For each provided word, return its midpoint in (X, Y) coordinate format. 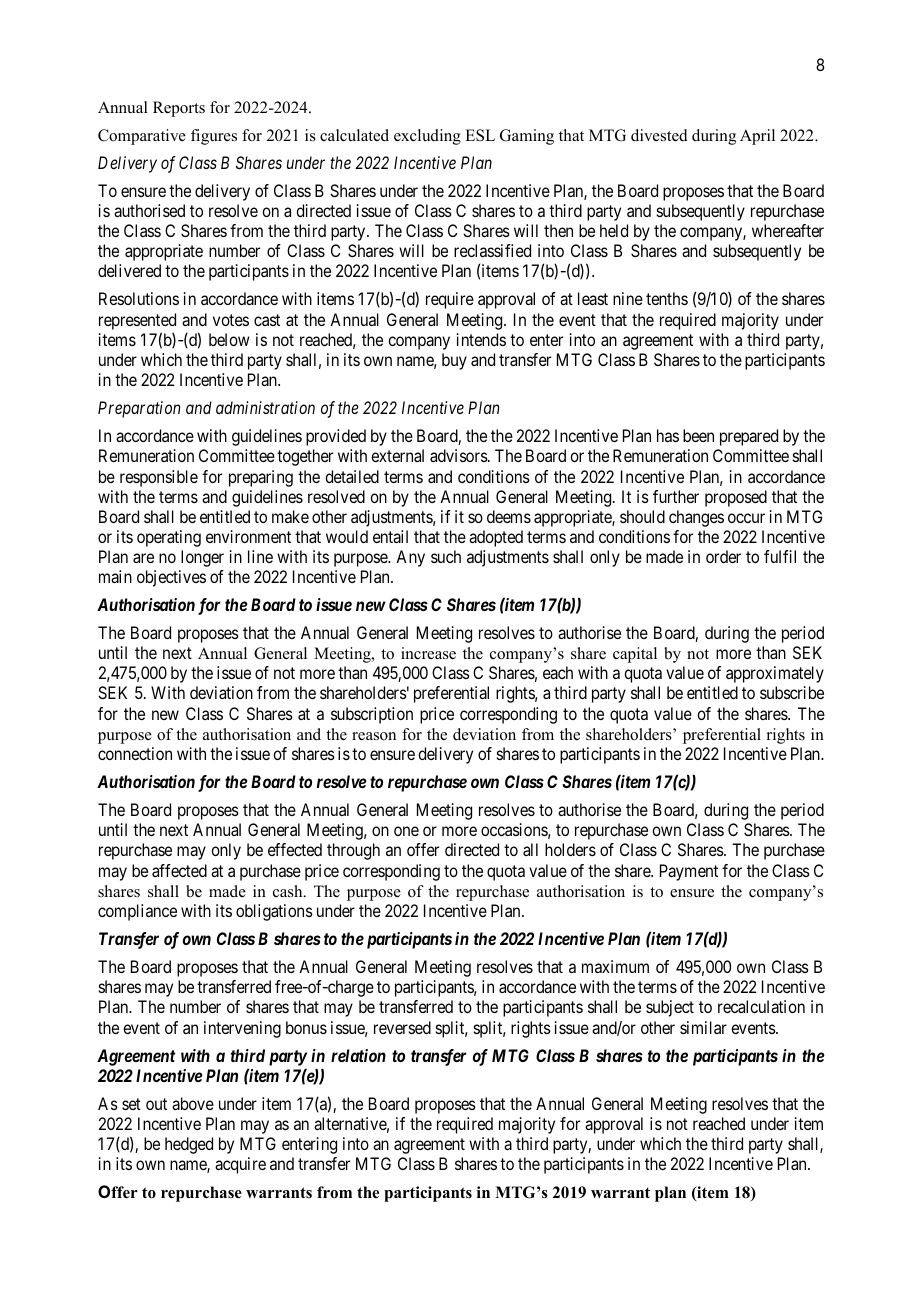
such (446, 556)
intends (481, 339)
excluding (427, 137)
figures (214, 137)
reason (374, 736)
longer (202, 558)
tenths (667, 298)
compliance (137, 912)
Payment (689, 872)
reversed (402, 1027)
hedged (189, 1145)
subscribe (792, 692)
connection (135, 753)
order (723, 556)
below (229, 339)
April (757, 137)
